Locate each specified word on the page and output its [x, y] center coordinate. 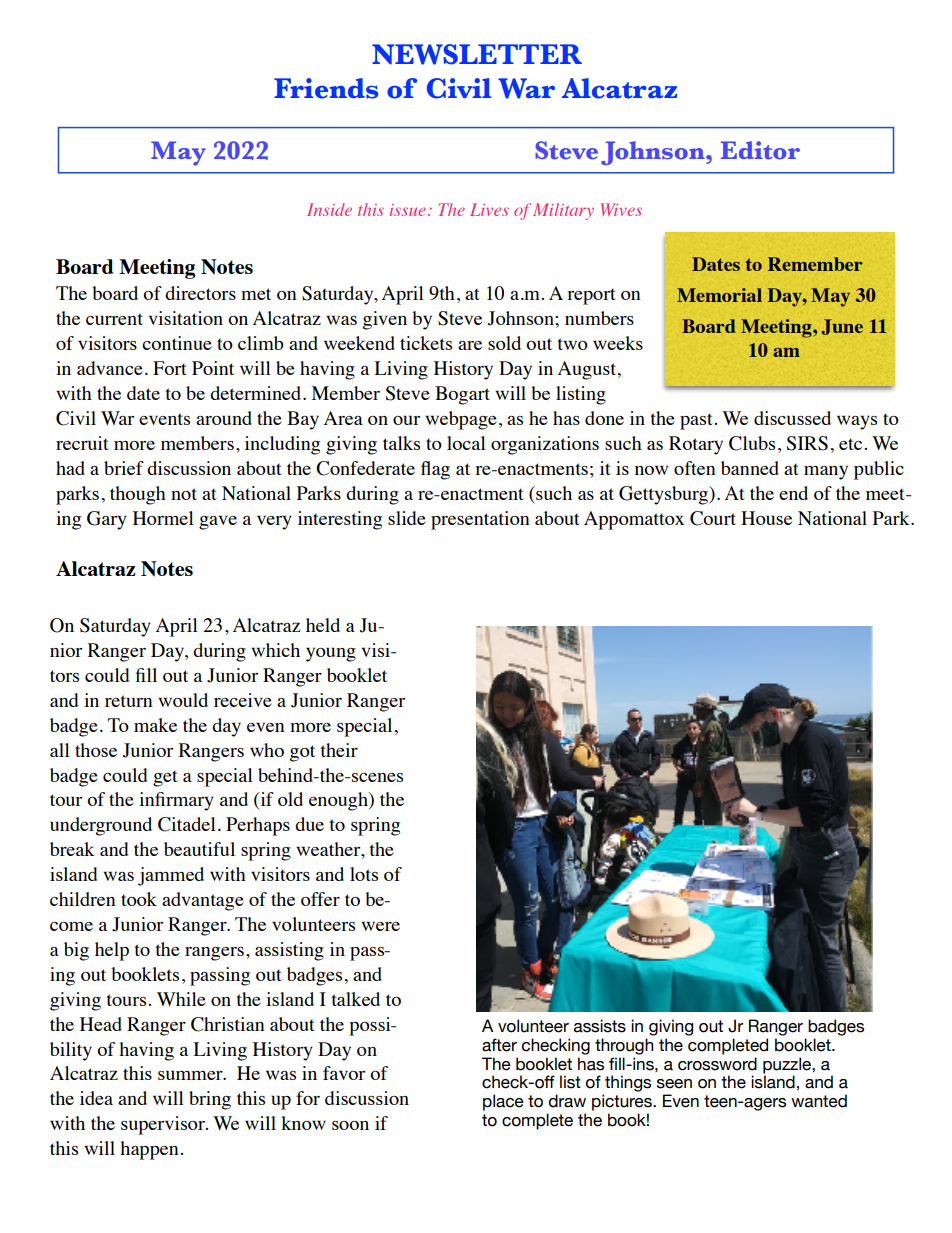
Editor [760, 150]
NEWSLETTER [477, 54]
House [766, 518]
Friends [326, 88]
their [339, 750]
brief [124, 468]
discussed [792, 418]
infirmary [176, 801]
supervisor [164, 1125]
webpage [461, 420]
